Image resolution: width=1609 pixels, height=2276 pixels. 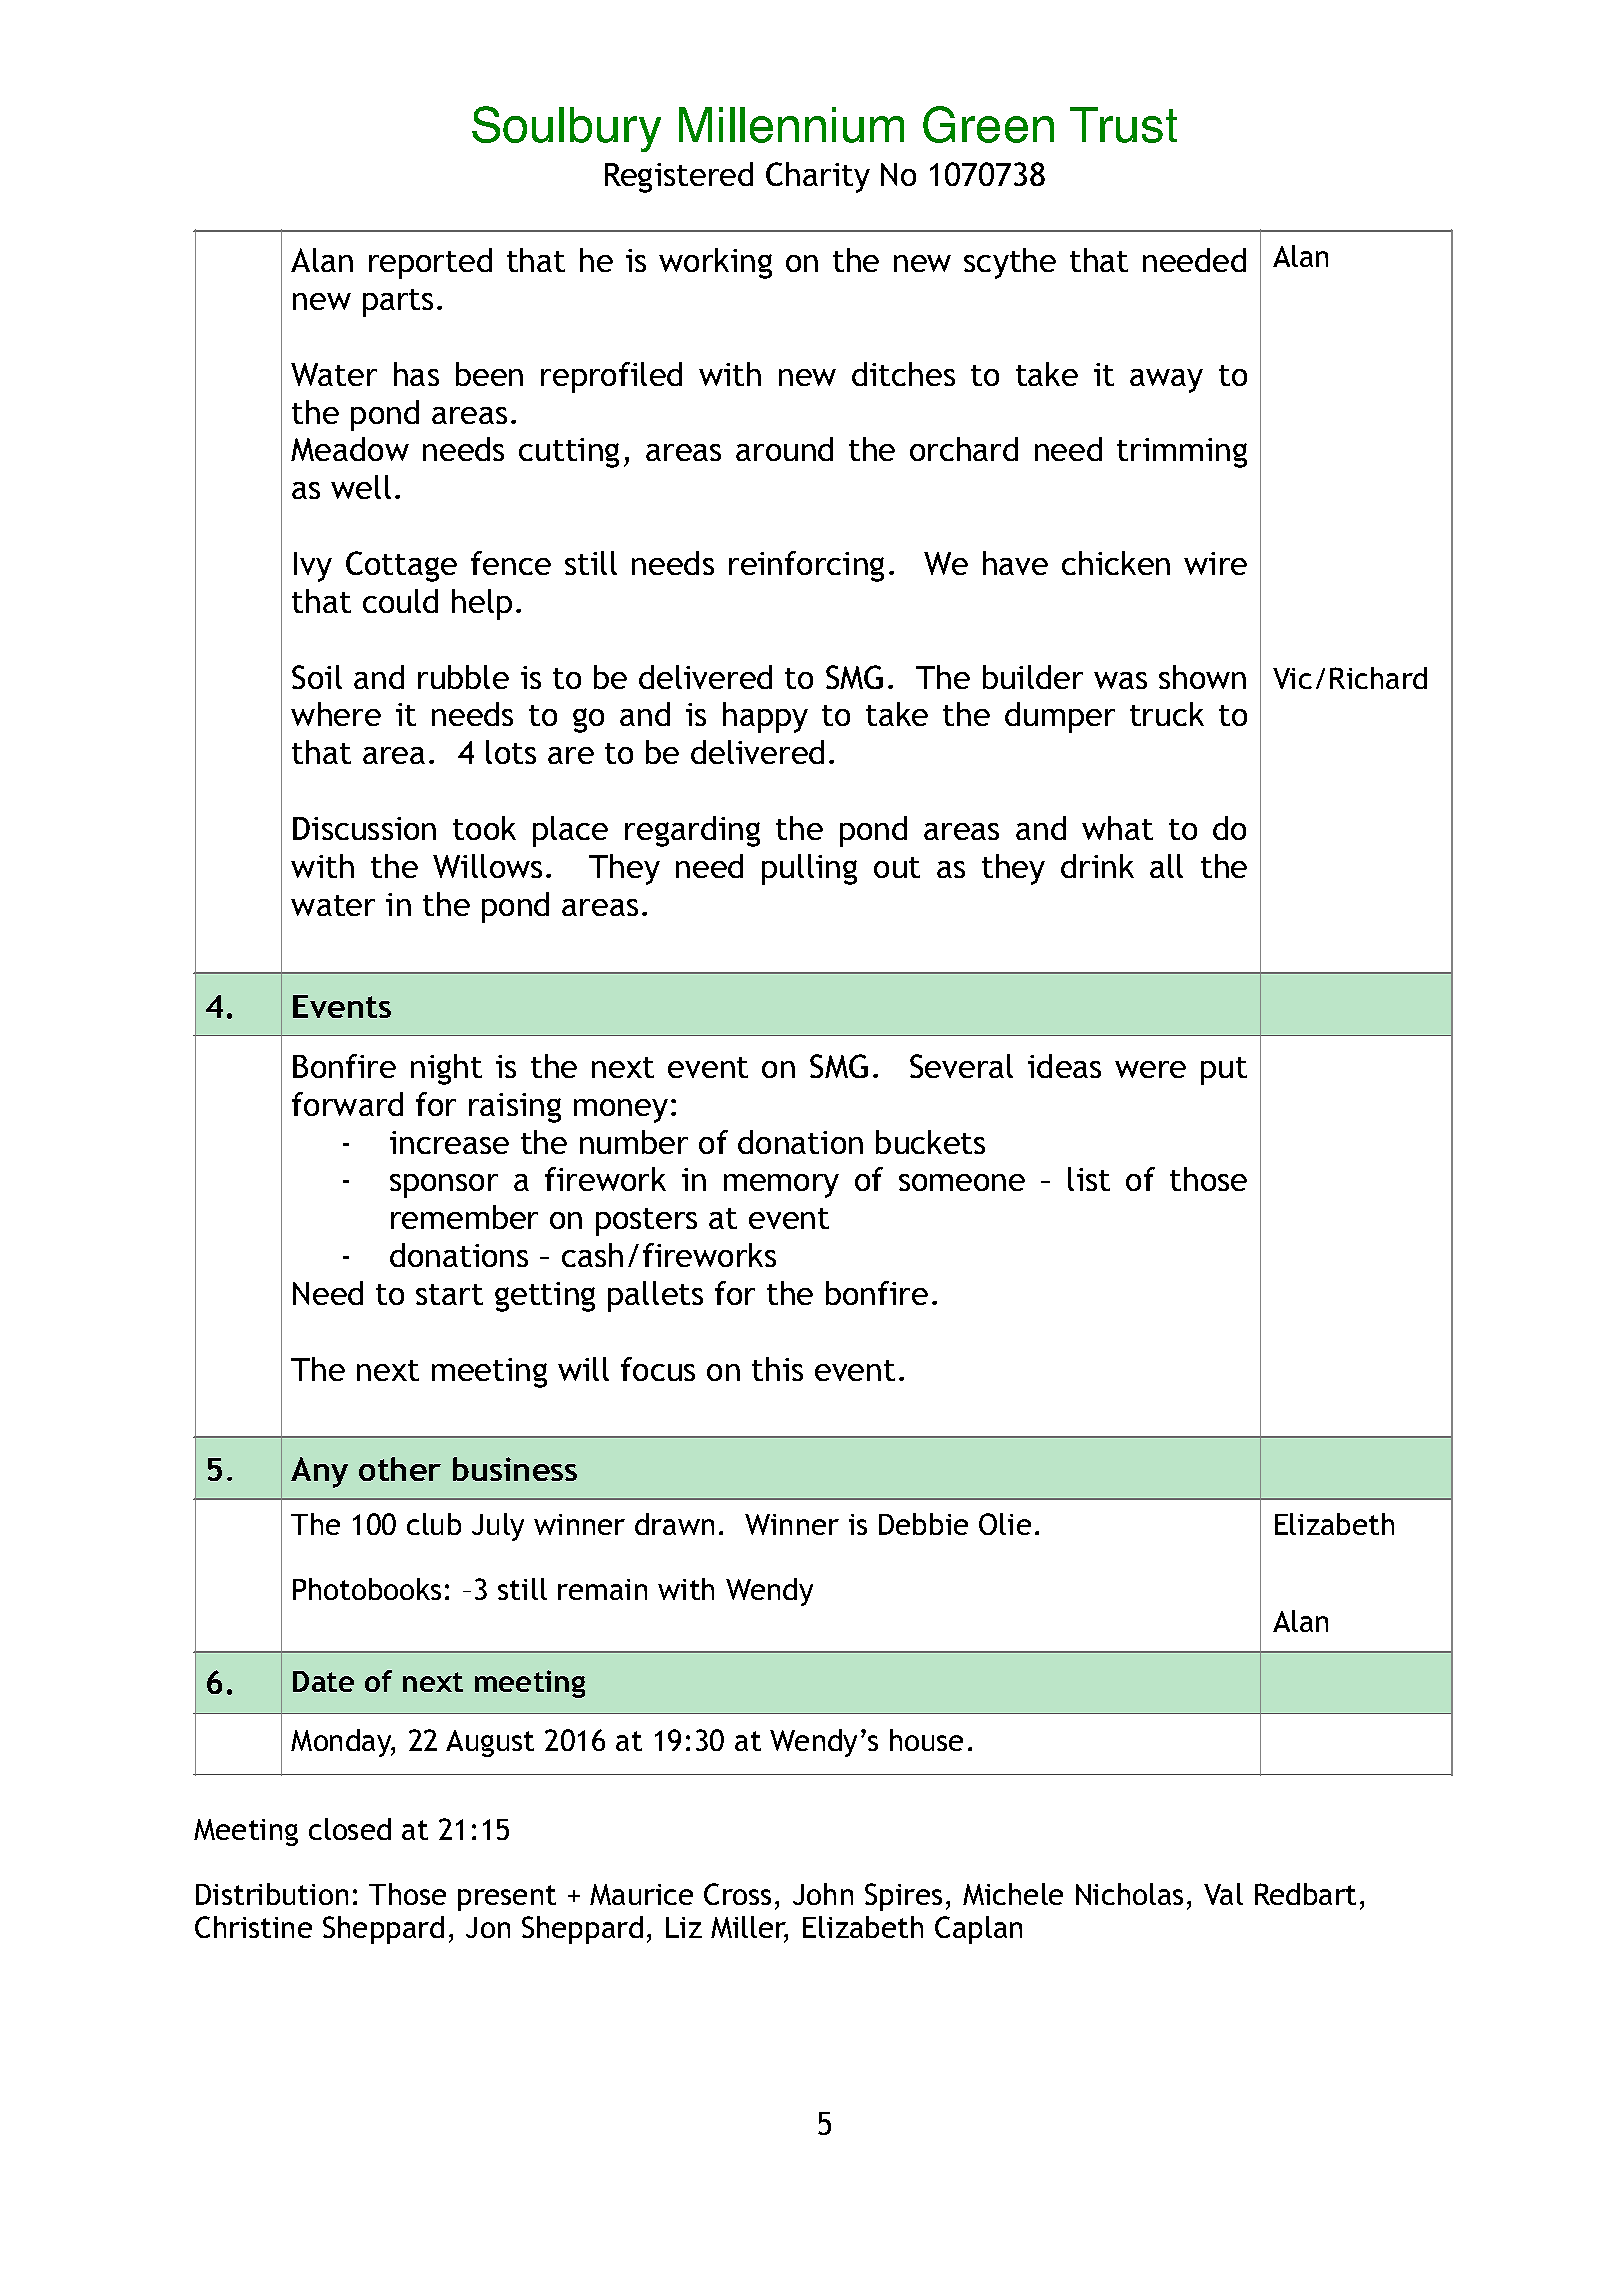 I want to click on reported, so click(x=430, y=263).
